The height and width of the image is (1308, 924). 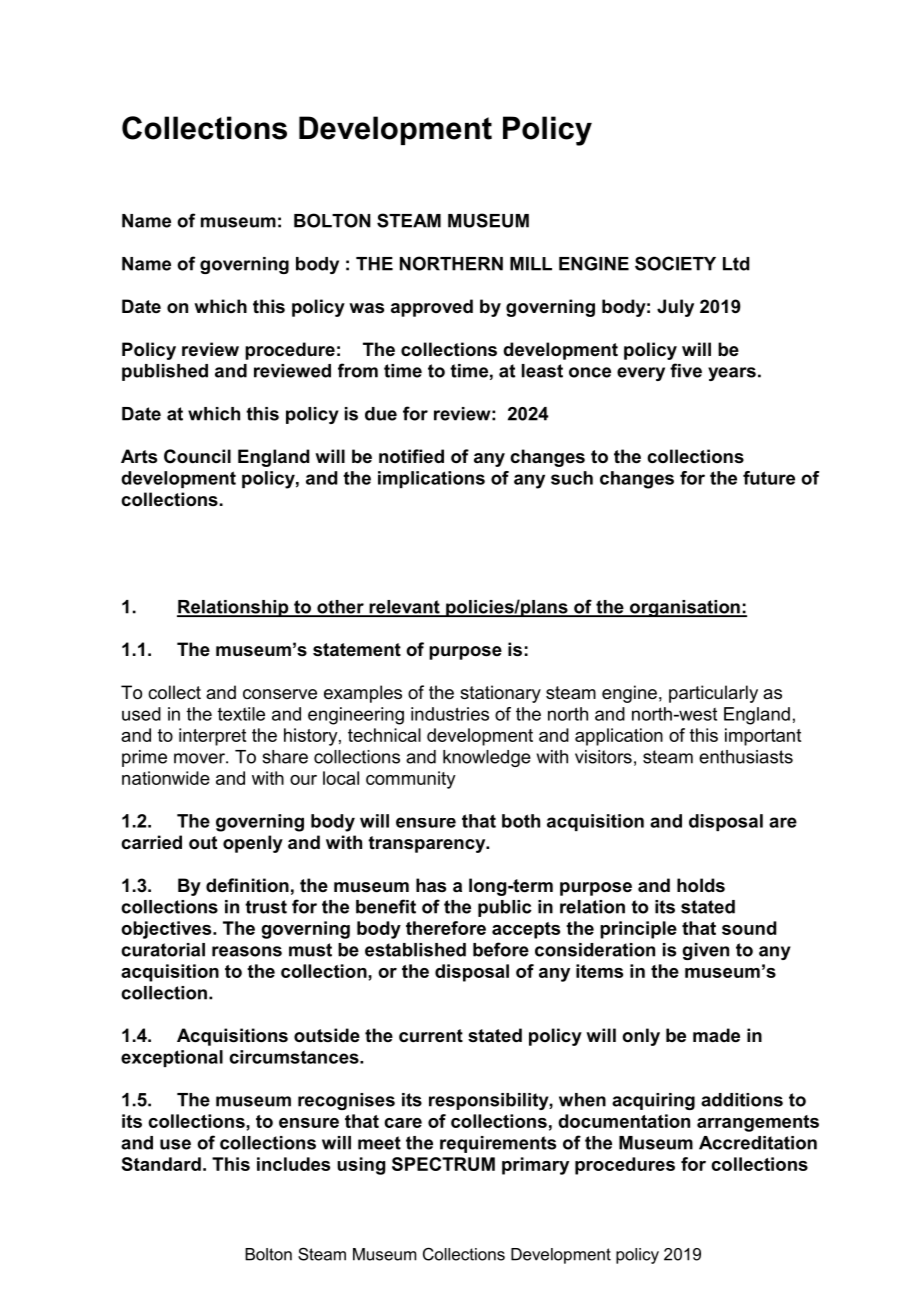 What do you see at coordinates (197, 456) in the image?
I see `Council` at bounding box center [197, 456].
